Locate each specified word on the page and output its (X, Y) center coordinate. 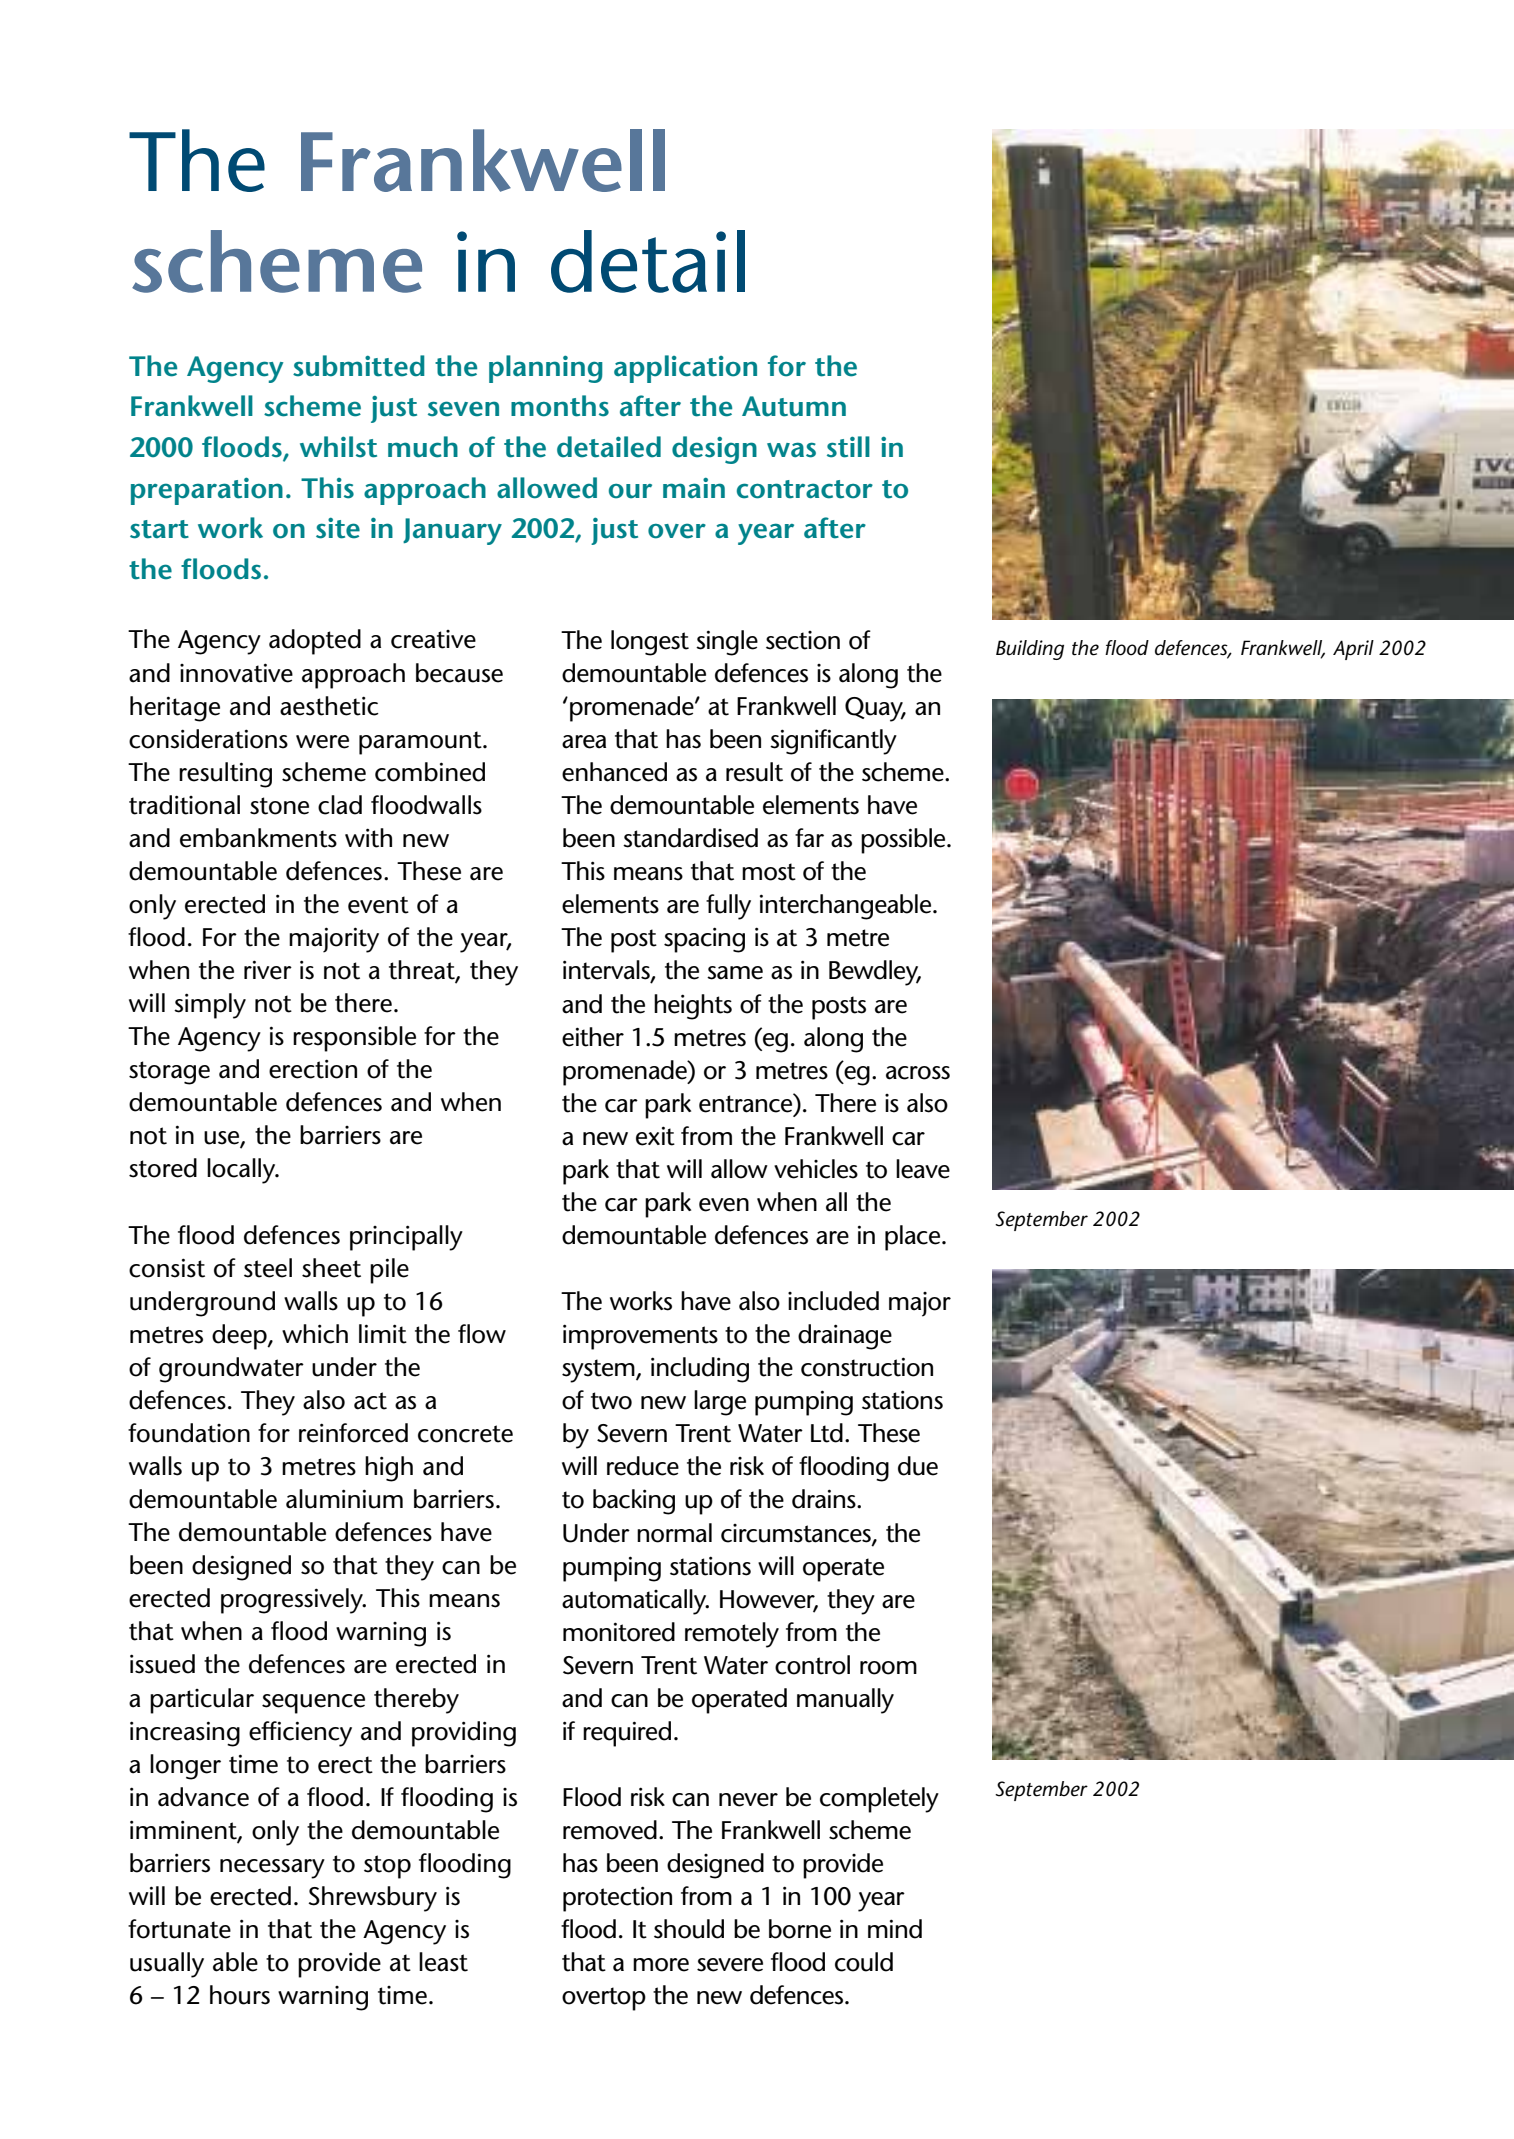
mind (895, 1929)
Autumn (794, 406)
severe (730, 1965)
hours (240, 1995)
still (848, 447)
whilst (338, 447)
